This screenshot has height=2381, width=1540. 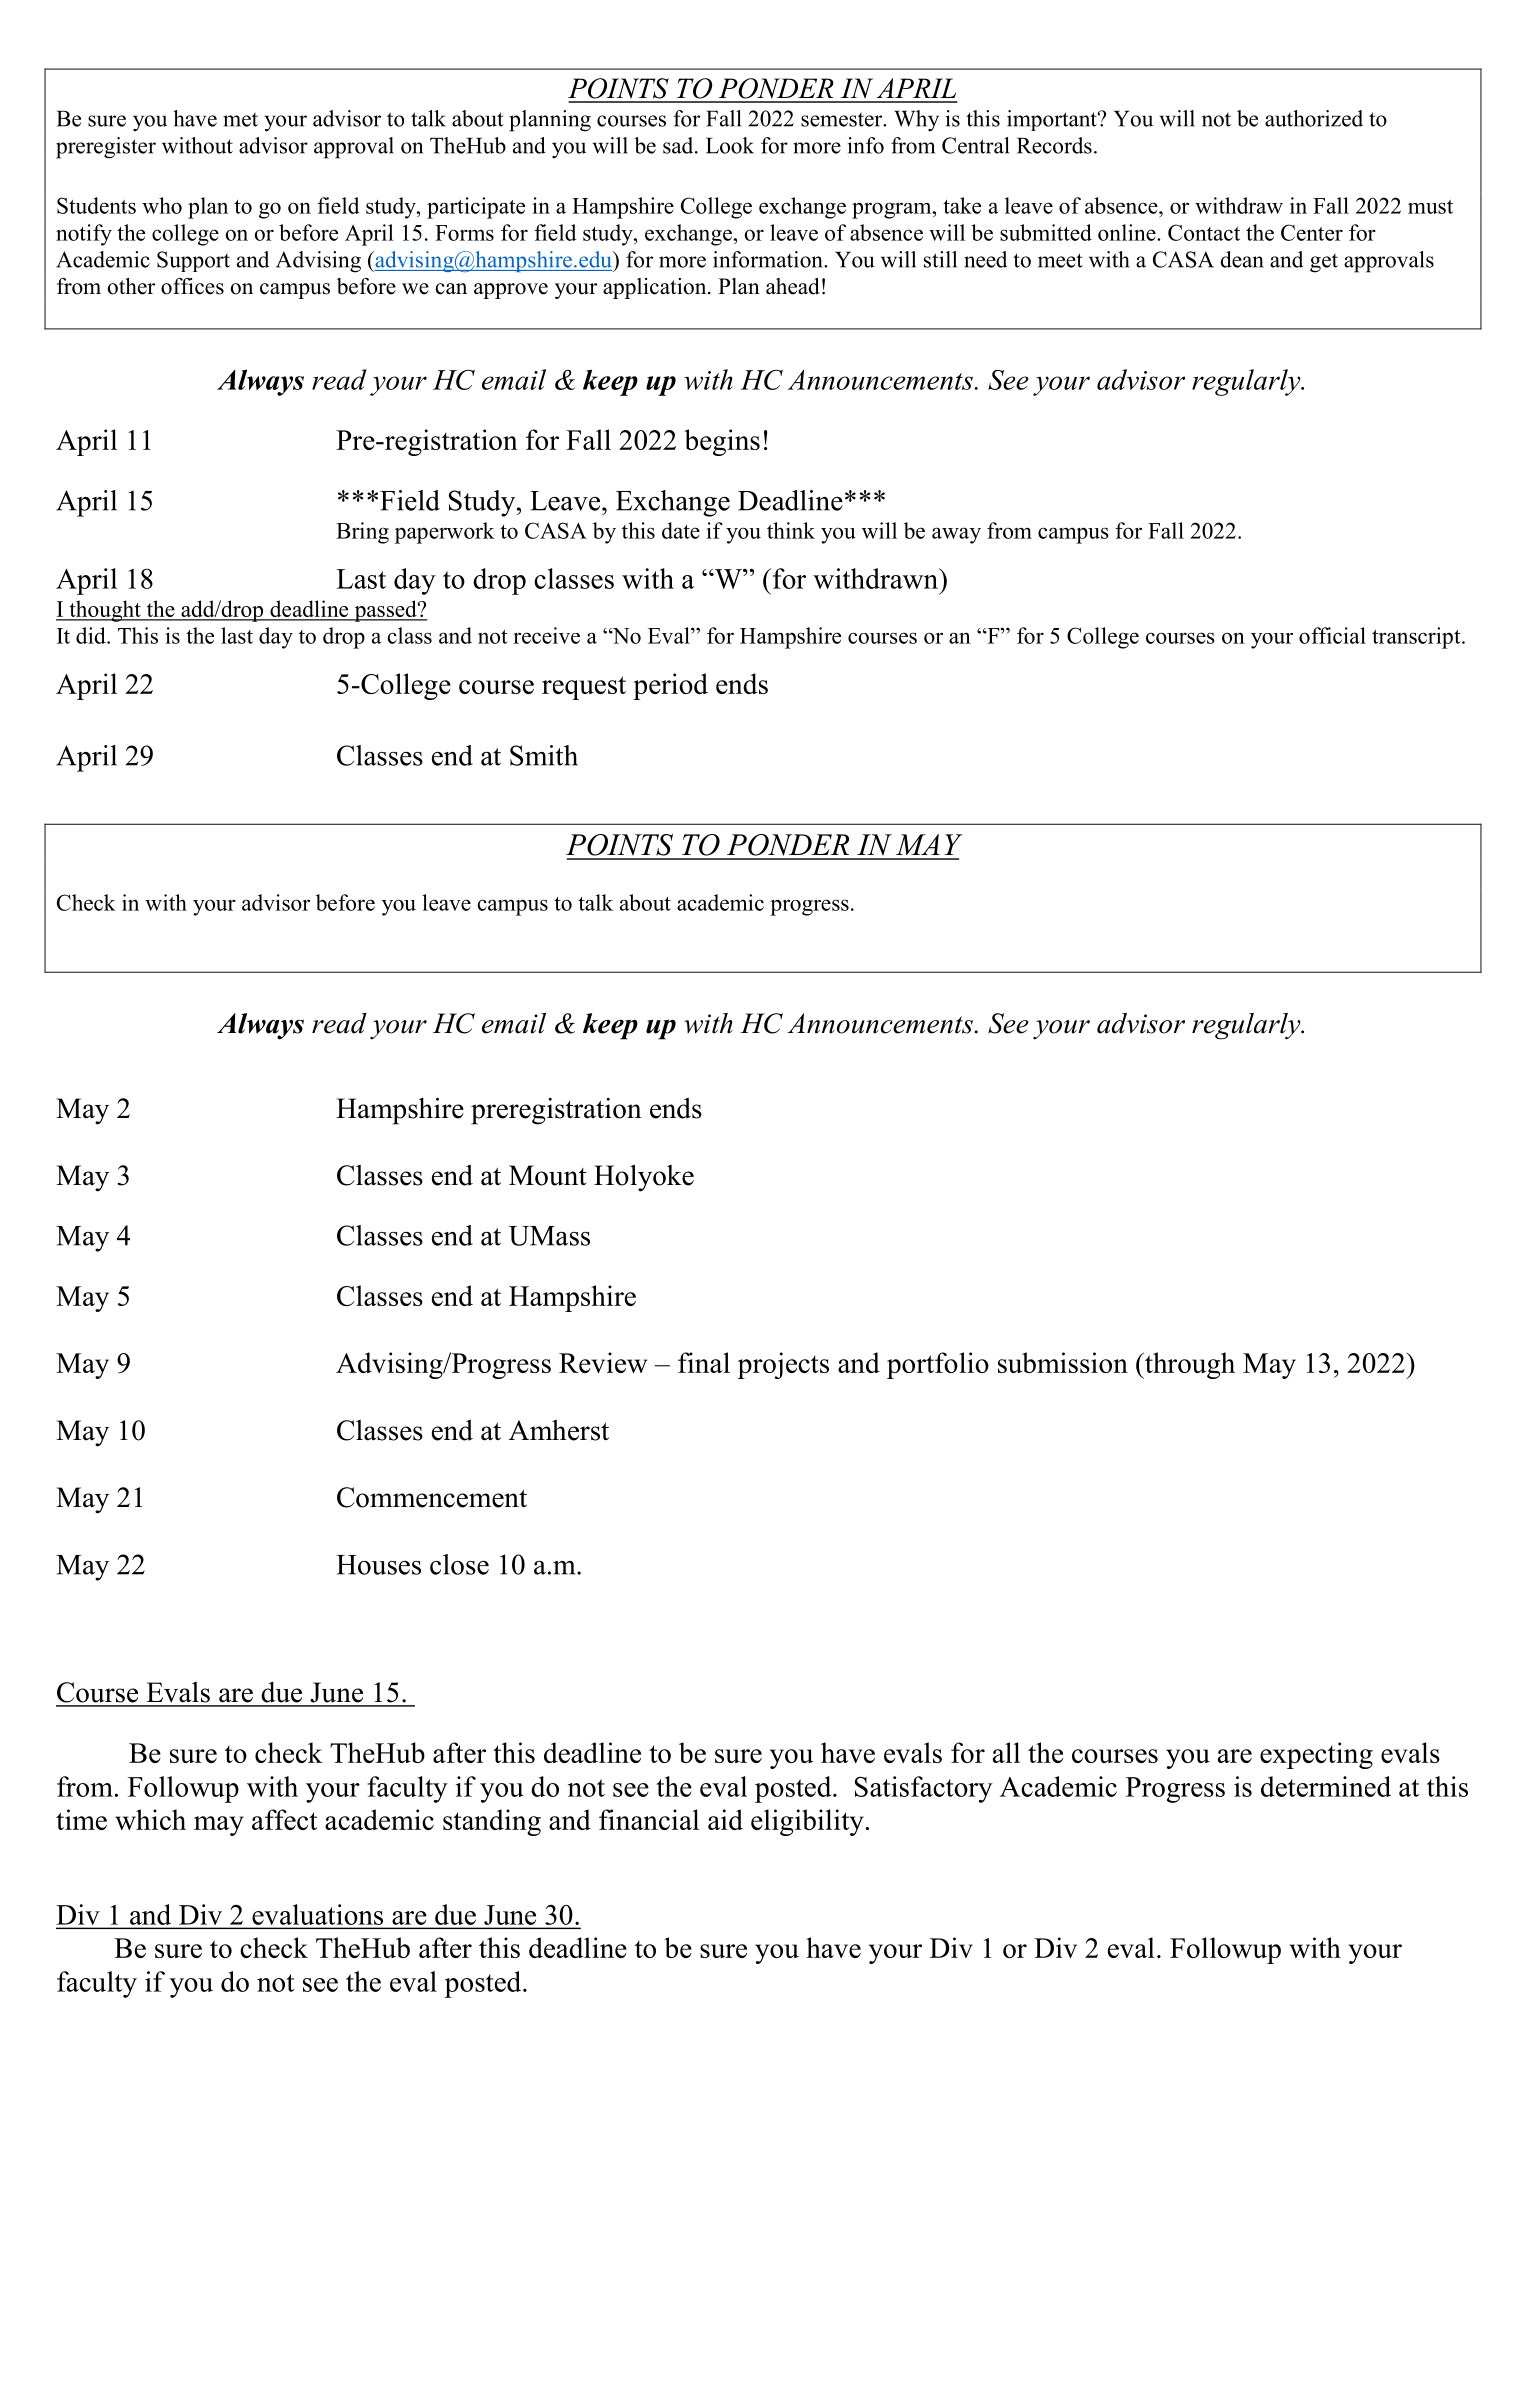 I want to click on Look, so click(x=730, y=145).
